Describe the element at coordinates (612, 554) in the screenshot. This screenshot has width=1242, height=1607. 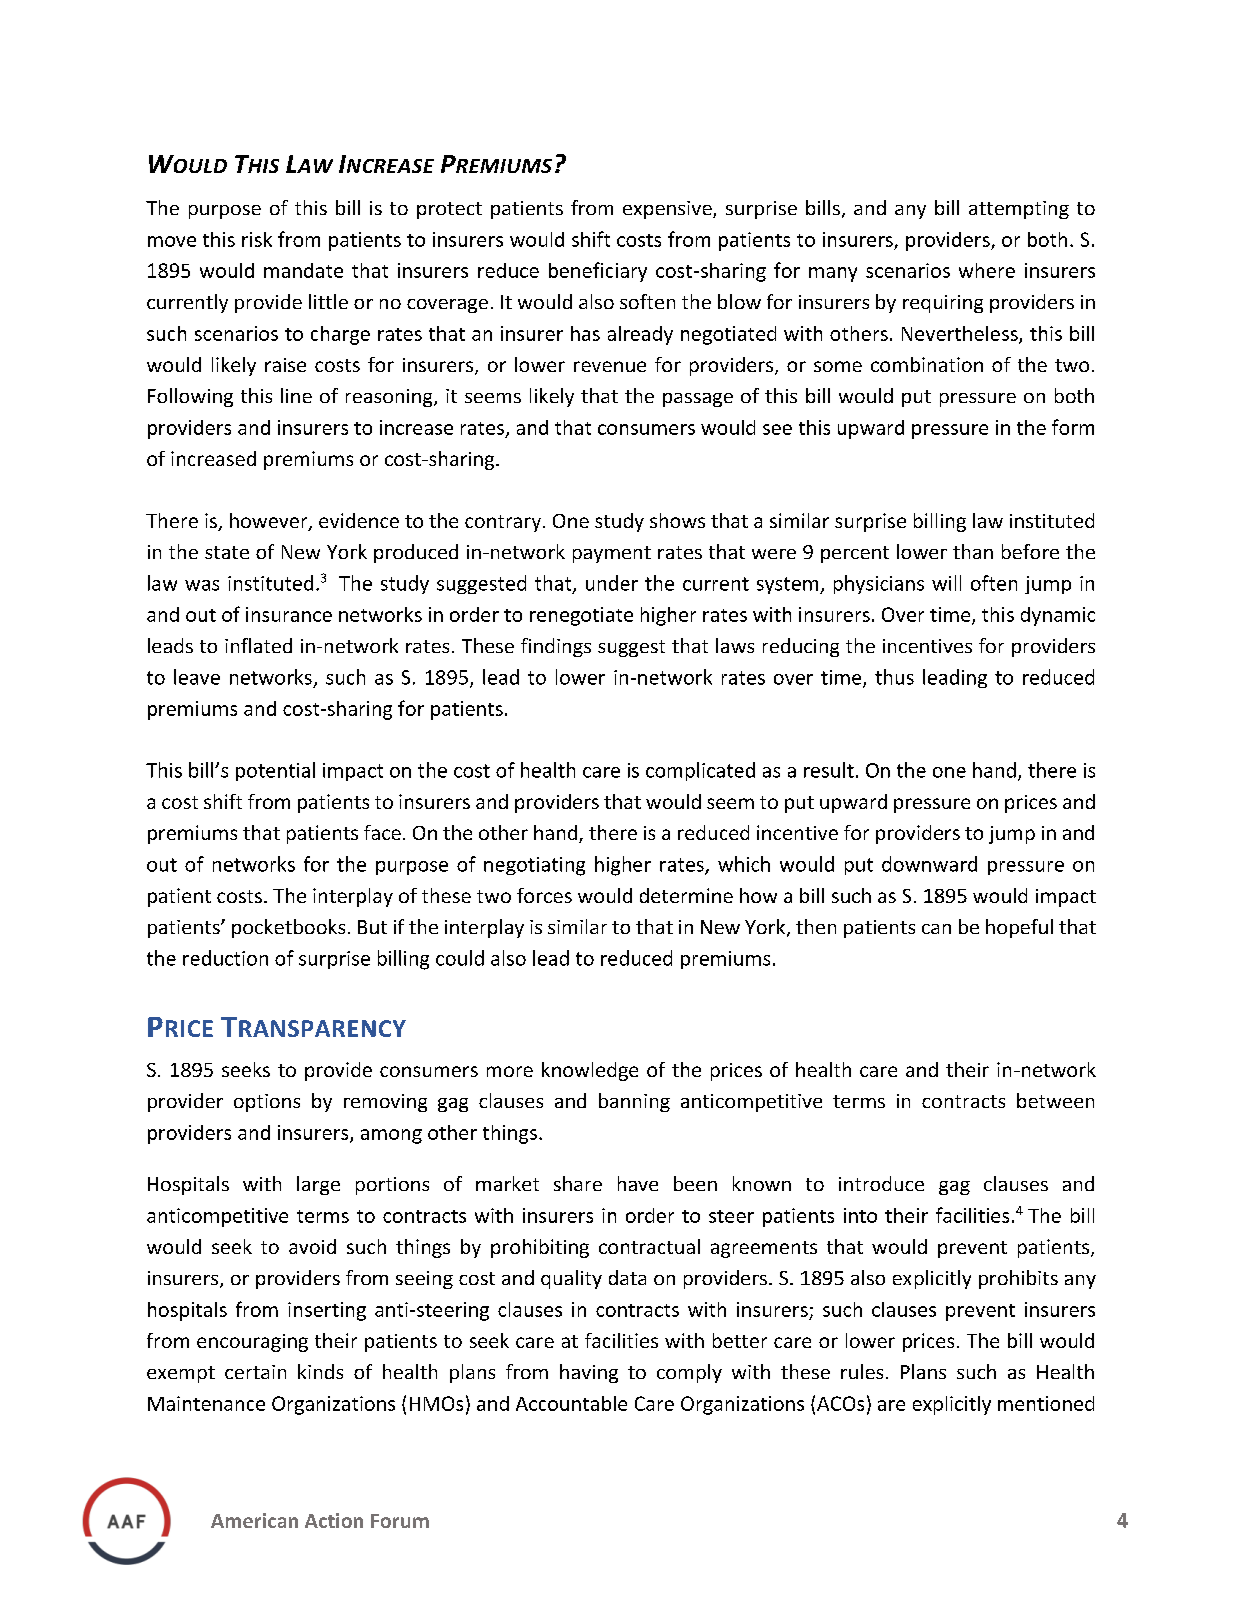
I see `payment` at that location.
